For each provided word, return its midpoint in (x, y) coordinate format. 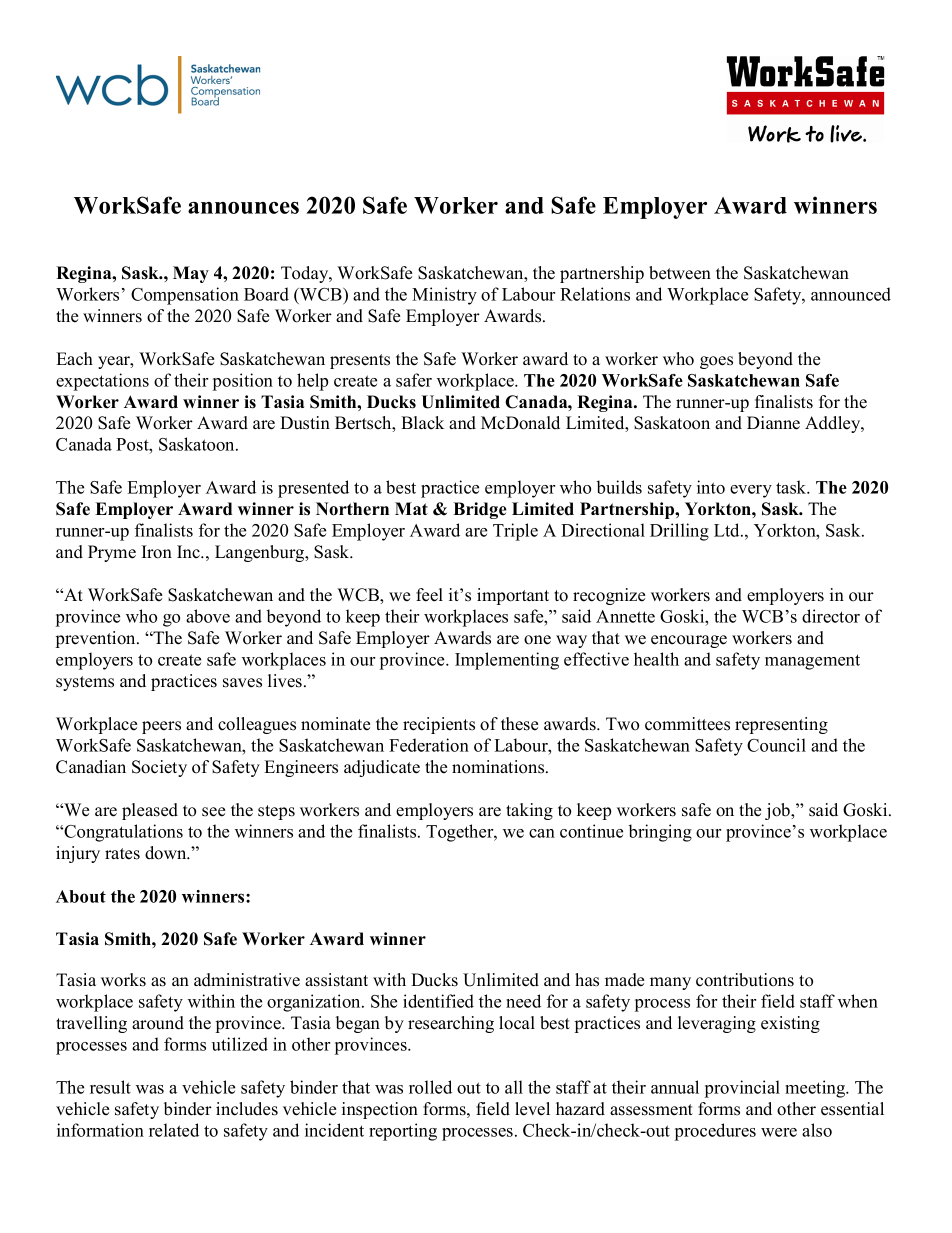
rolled (430, 1087)
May (191, 274)
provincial (742, 1089)
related (174, 1130)
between (680, 273)
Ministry (444, 296)
